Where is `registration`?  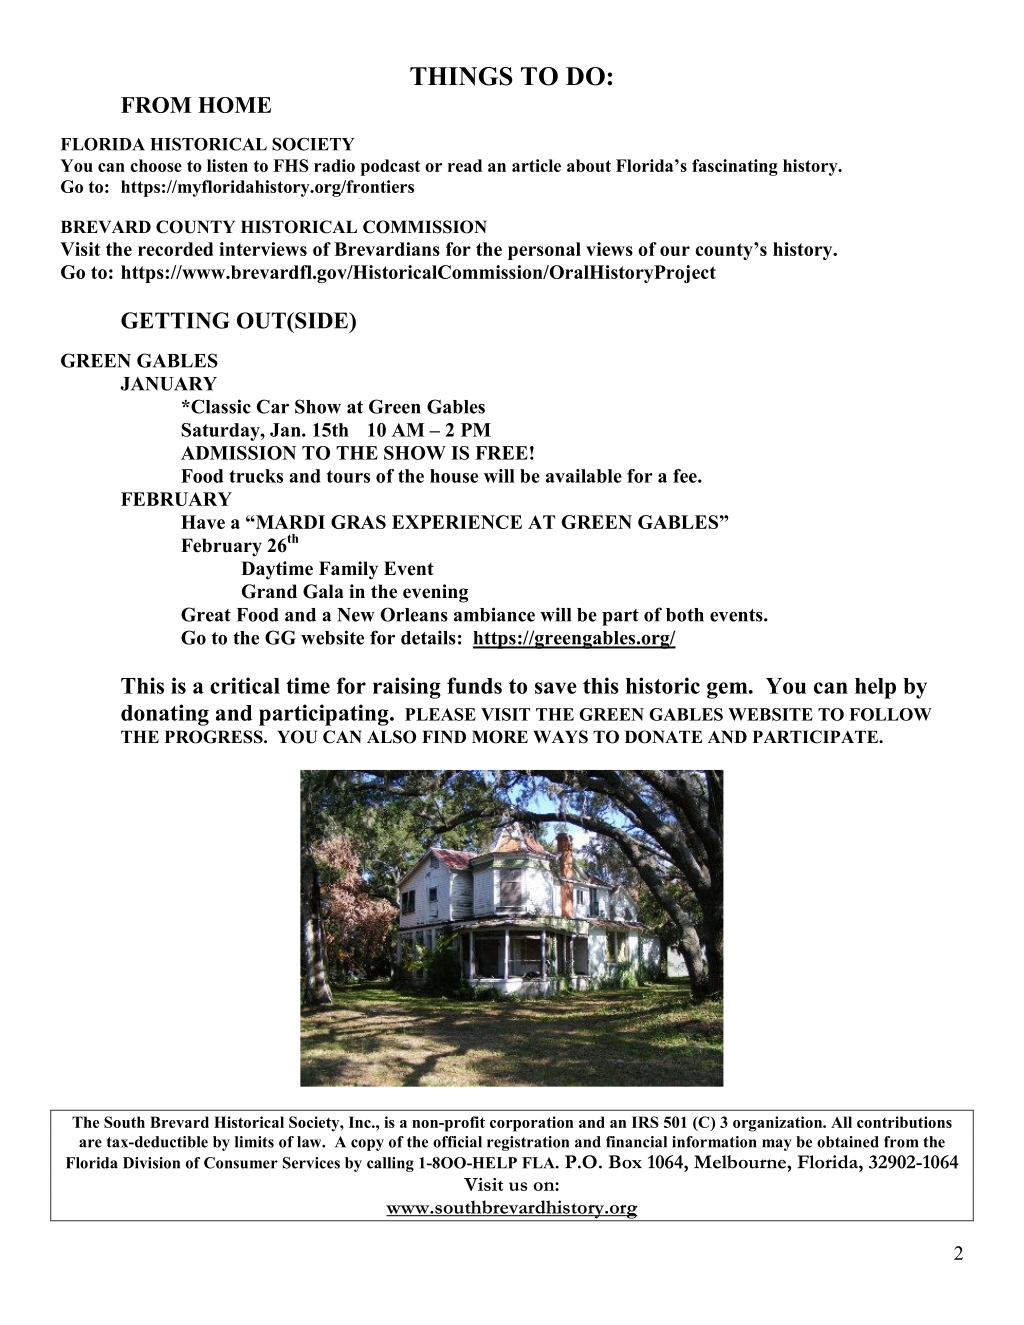 registration is located at coordinates (528, 1143).
